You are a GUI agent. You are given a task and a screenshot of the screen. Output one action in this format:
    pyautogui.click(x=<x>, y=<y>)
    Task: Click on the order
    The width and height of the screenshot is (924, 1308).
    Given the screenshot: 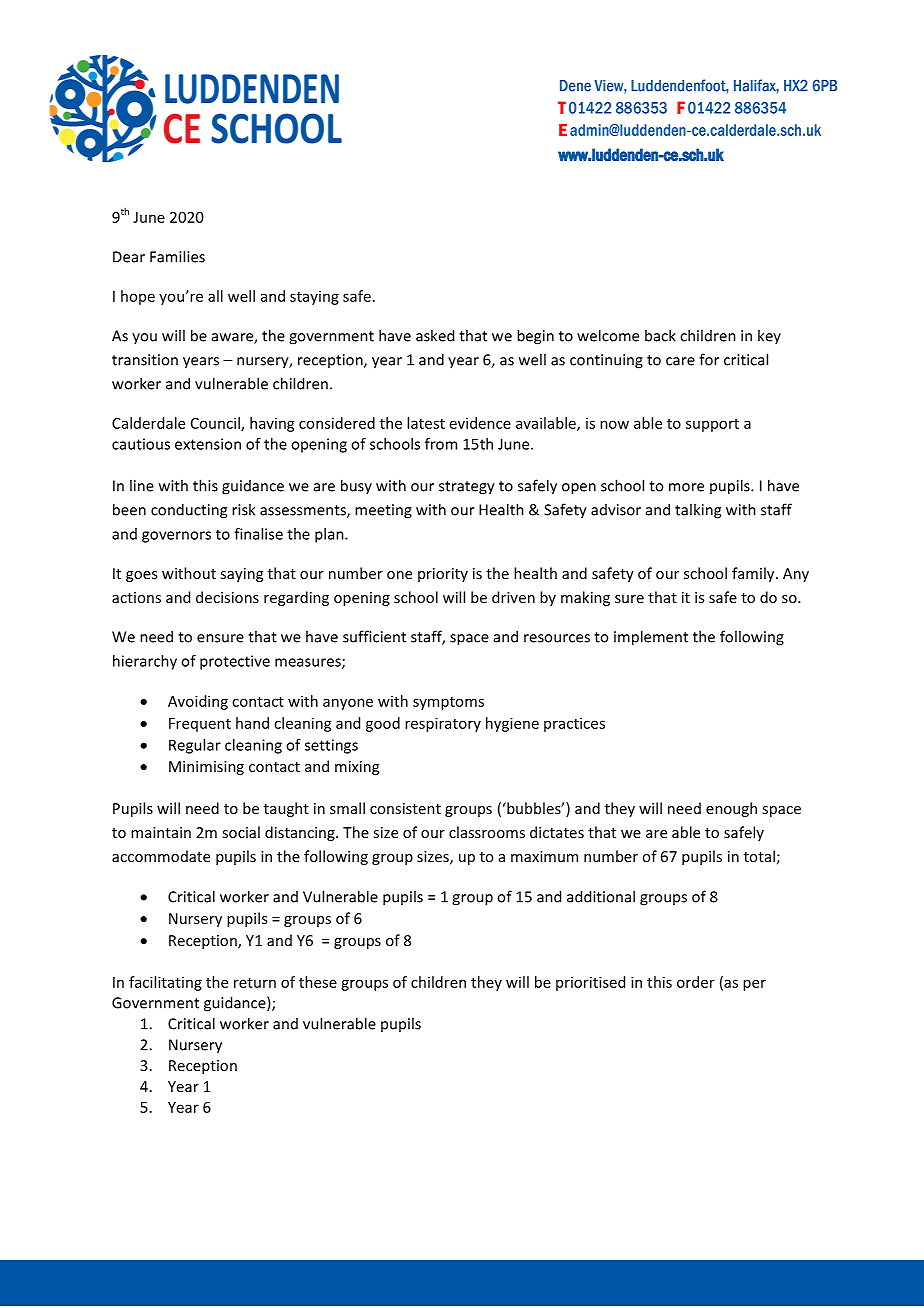 What is the action you would take?
    pyautogui.click(x=696, y=982)
